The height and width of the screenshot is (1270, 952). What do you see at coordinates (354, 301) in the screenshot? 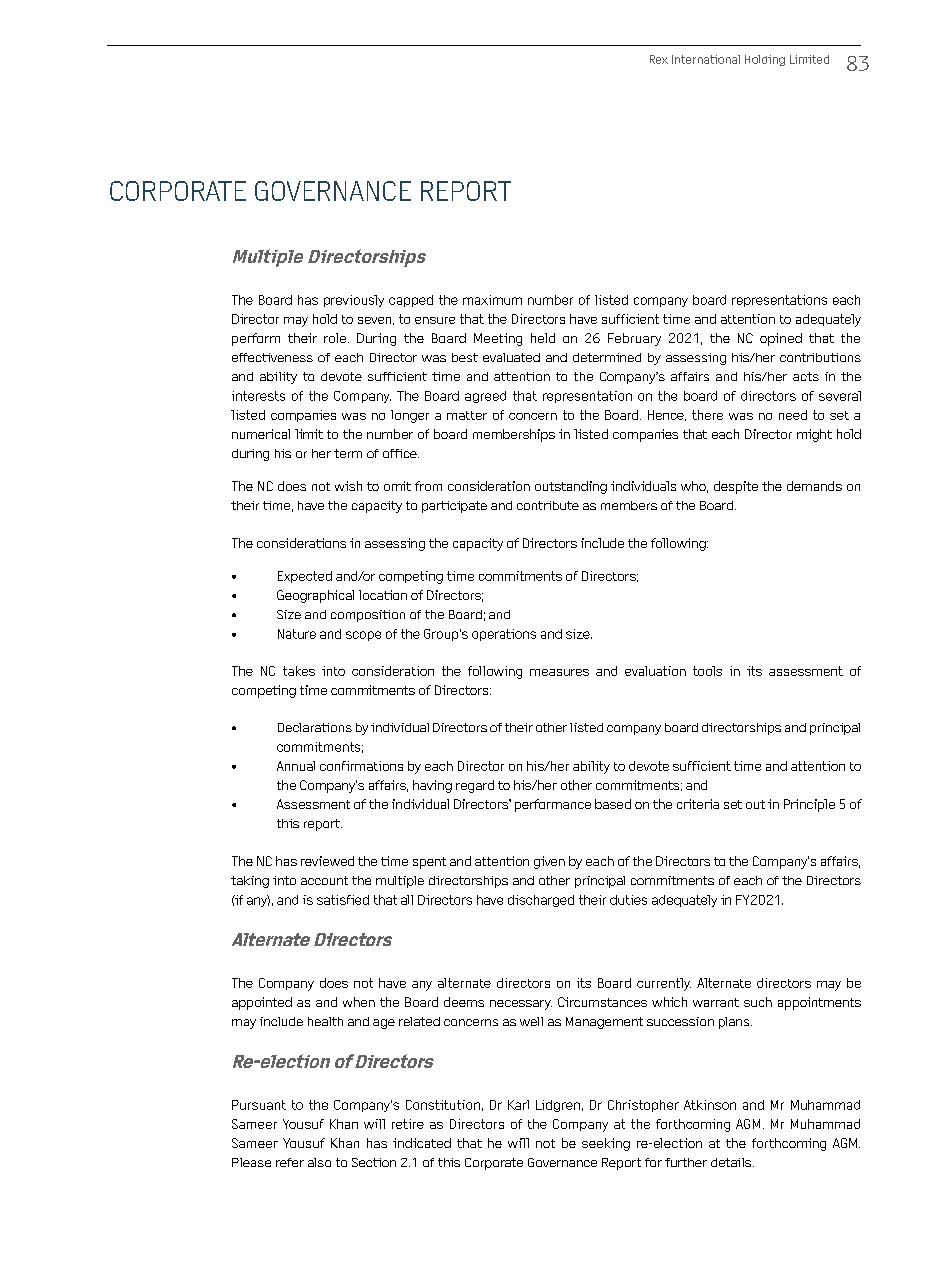
I see `previously` at bounding box center [354, 301].
